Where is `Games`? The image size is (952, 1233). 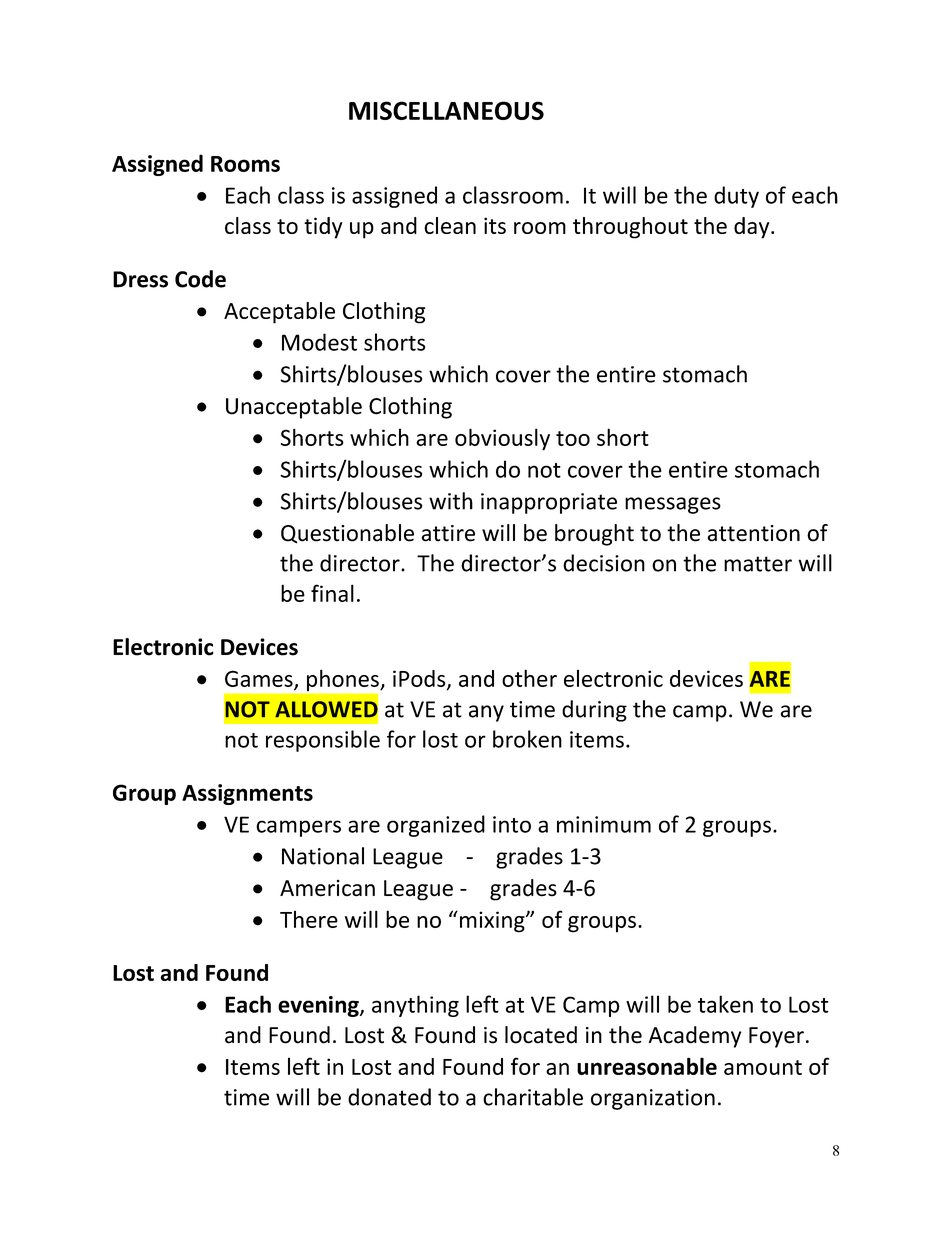 Games is located at coordinates (260, 679).
